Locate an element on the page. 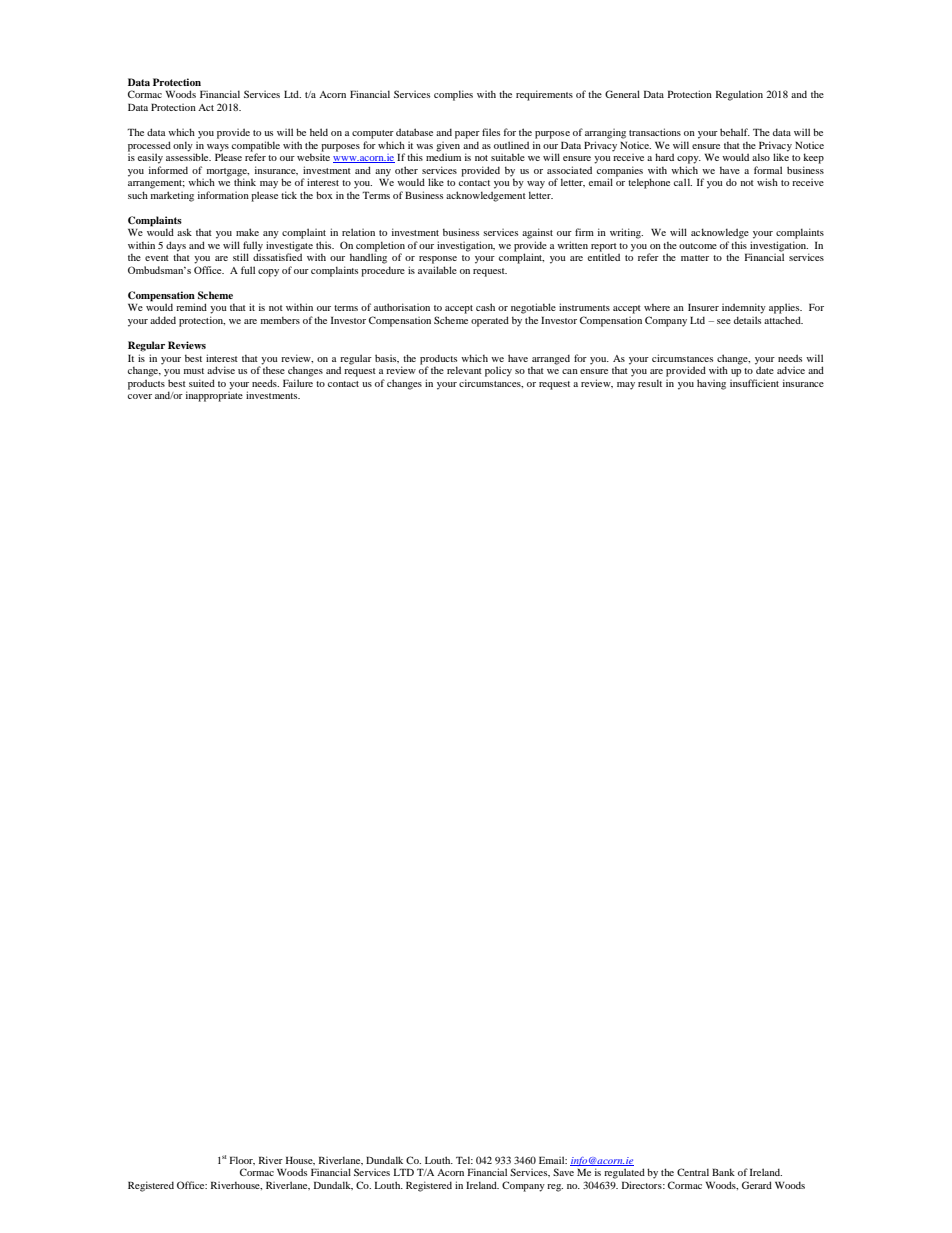 This image has width=952, height=1233. paper is located at coordinates (467, 135).
